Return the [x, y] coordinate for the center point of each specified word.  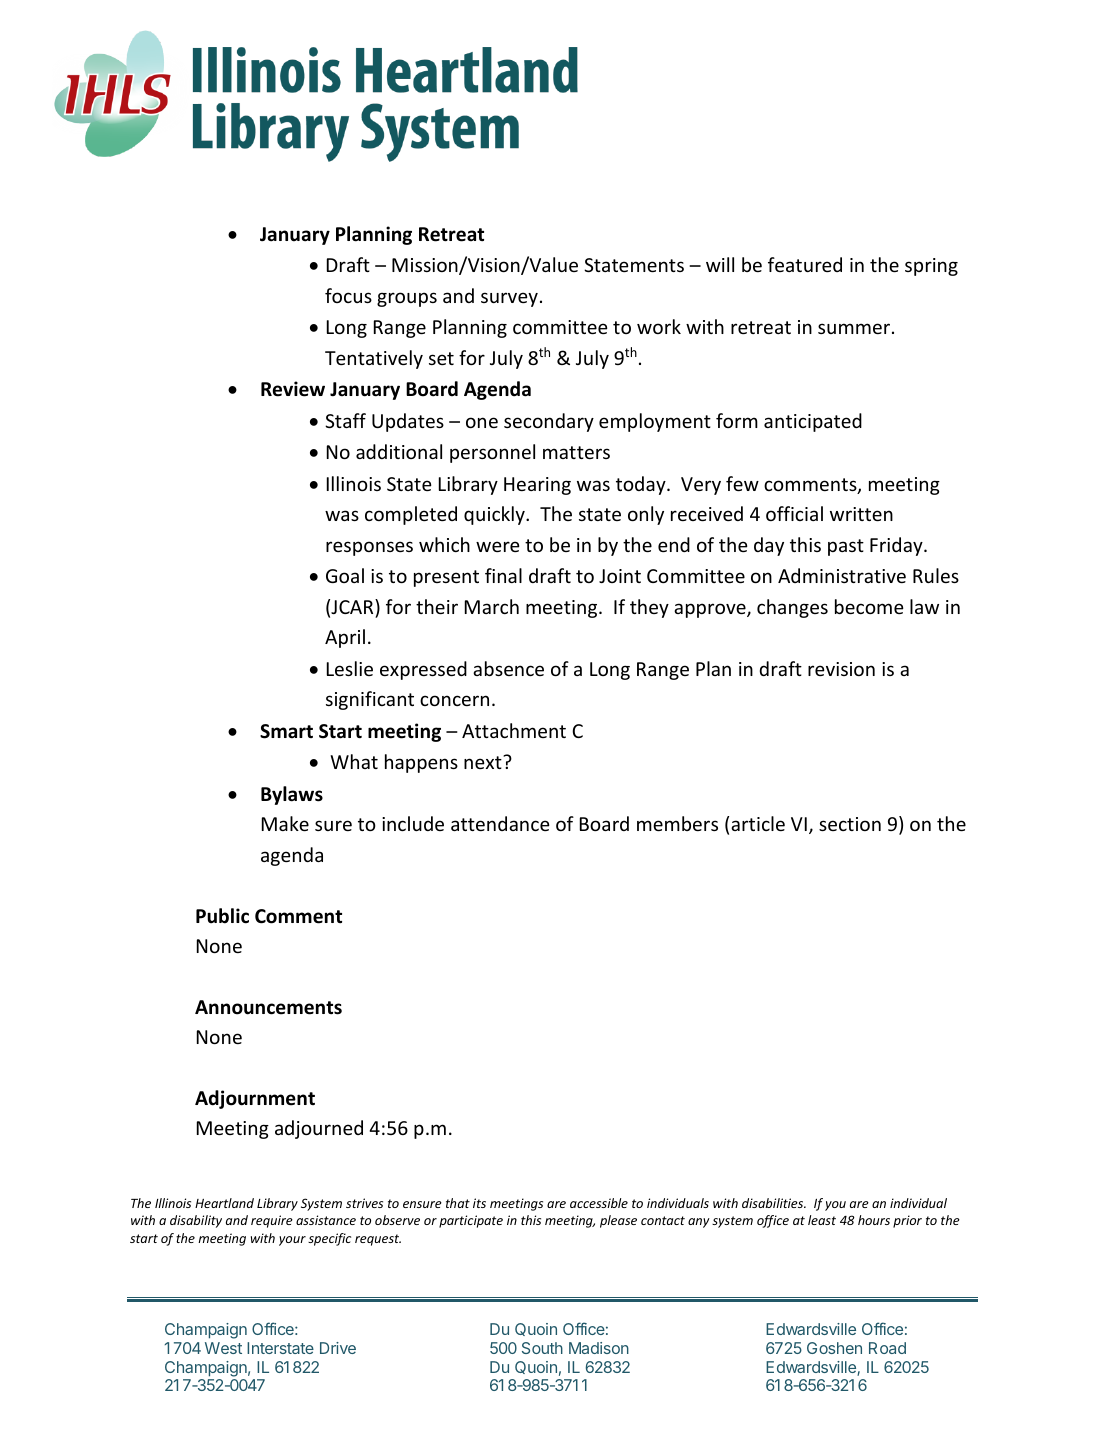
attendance [500, 823]
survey [509, 299]
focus [348, 295]
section [850, 824]
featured [805, 264]
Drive [338, 1348]
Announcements [268, 1007]
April [345, 638]
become [869, 606]
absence [508, 668]
